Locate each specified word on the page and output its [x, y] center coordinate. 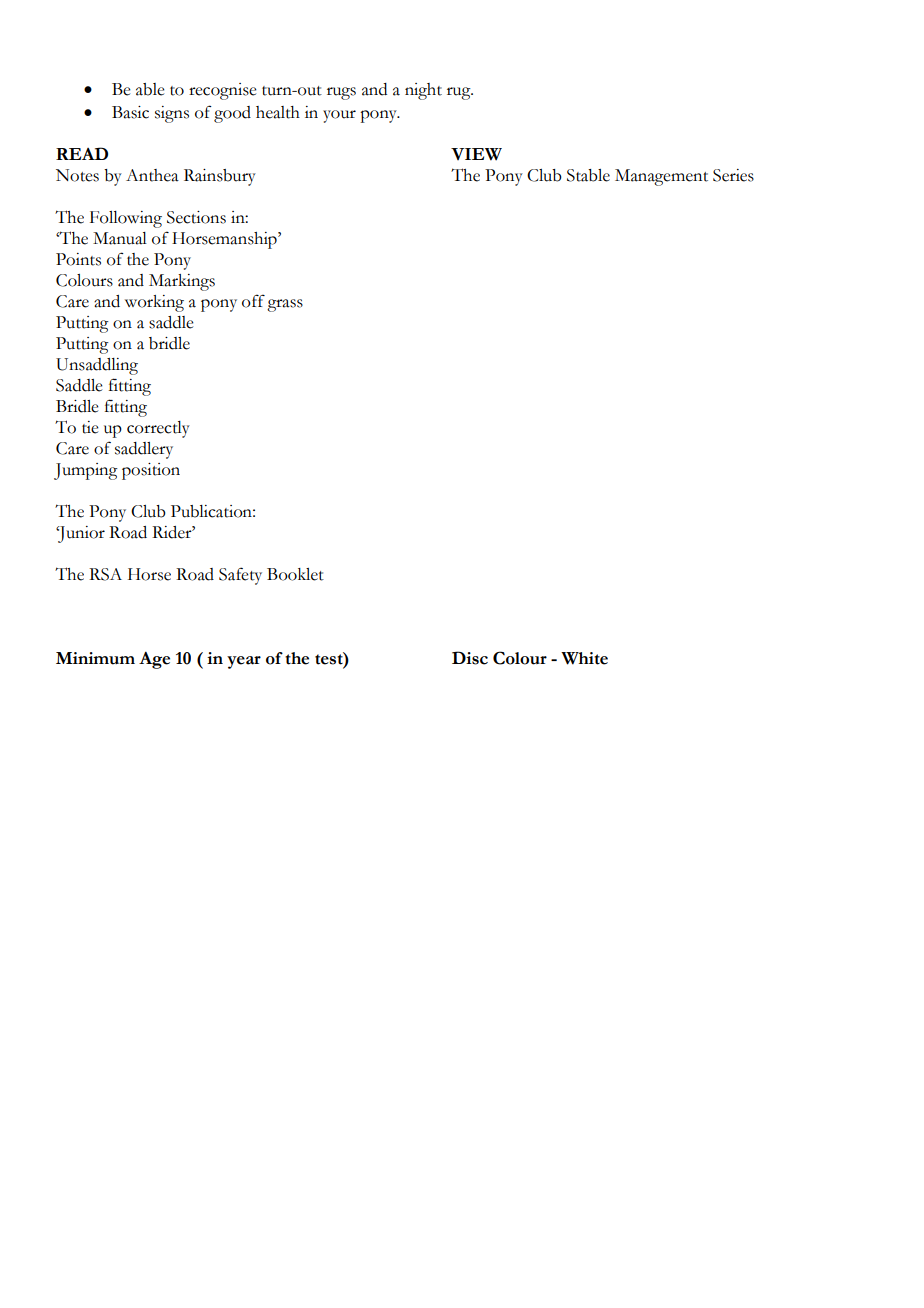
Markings [182, 282]
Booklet [295, 574]
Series [733, 175]
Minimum [95, 658]
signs [172, 114]
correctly [158, 429]
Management [661, 177]
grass [285, 305]
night [423, 91]
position [151, 471]
